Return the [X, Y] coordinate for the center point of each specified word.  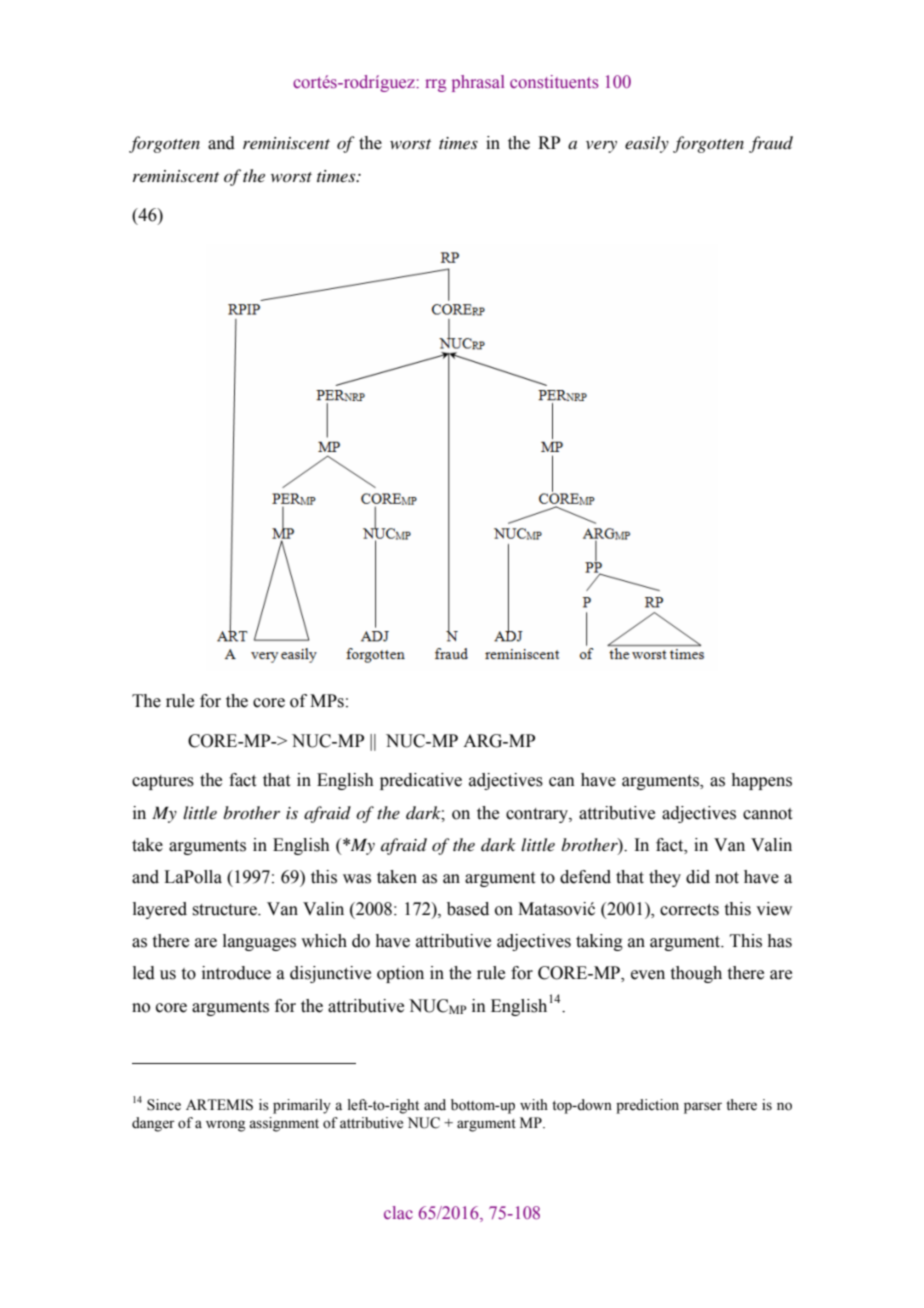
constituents [554, 82]
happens [761, 781]
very [601, 147]
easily [647, 144]
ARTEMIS [219, 1105]
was [357, 879]
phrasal [478, 83]
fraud [771, 144]
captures [163, 782]
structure [225, 910]
